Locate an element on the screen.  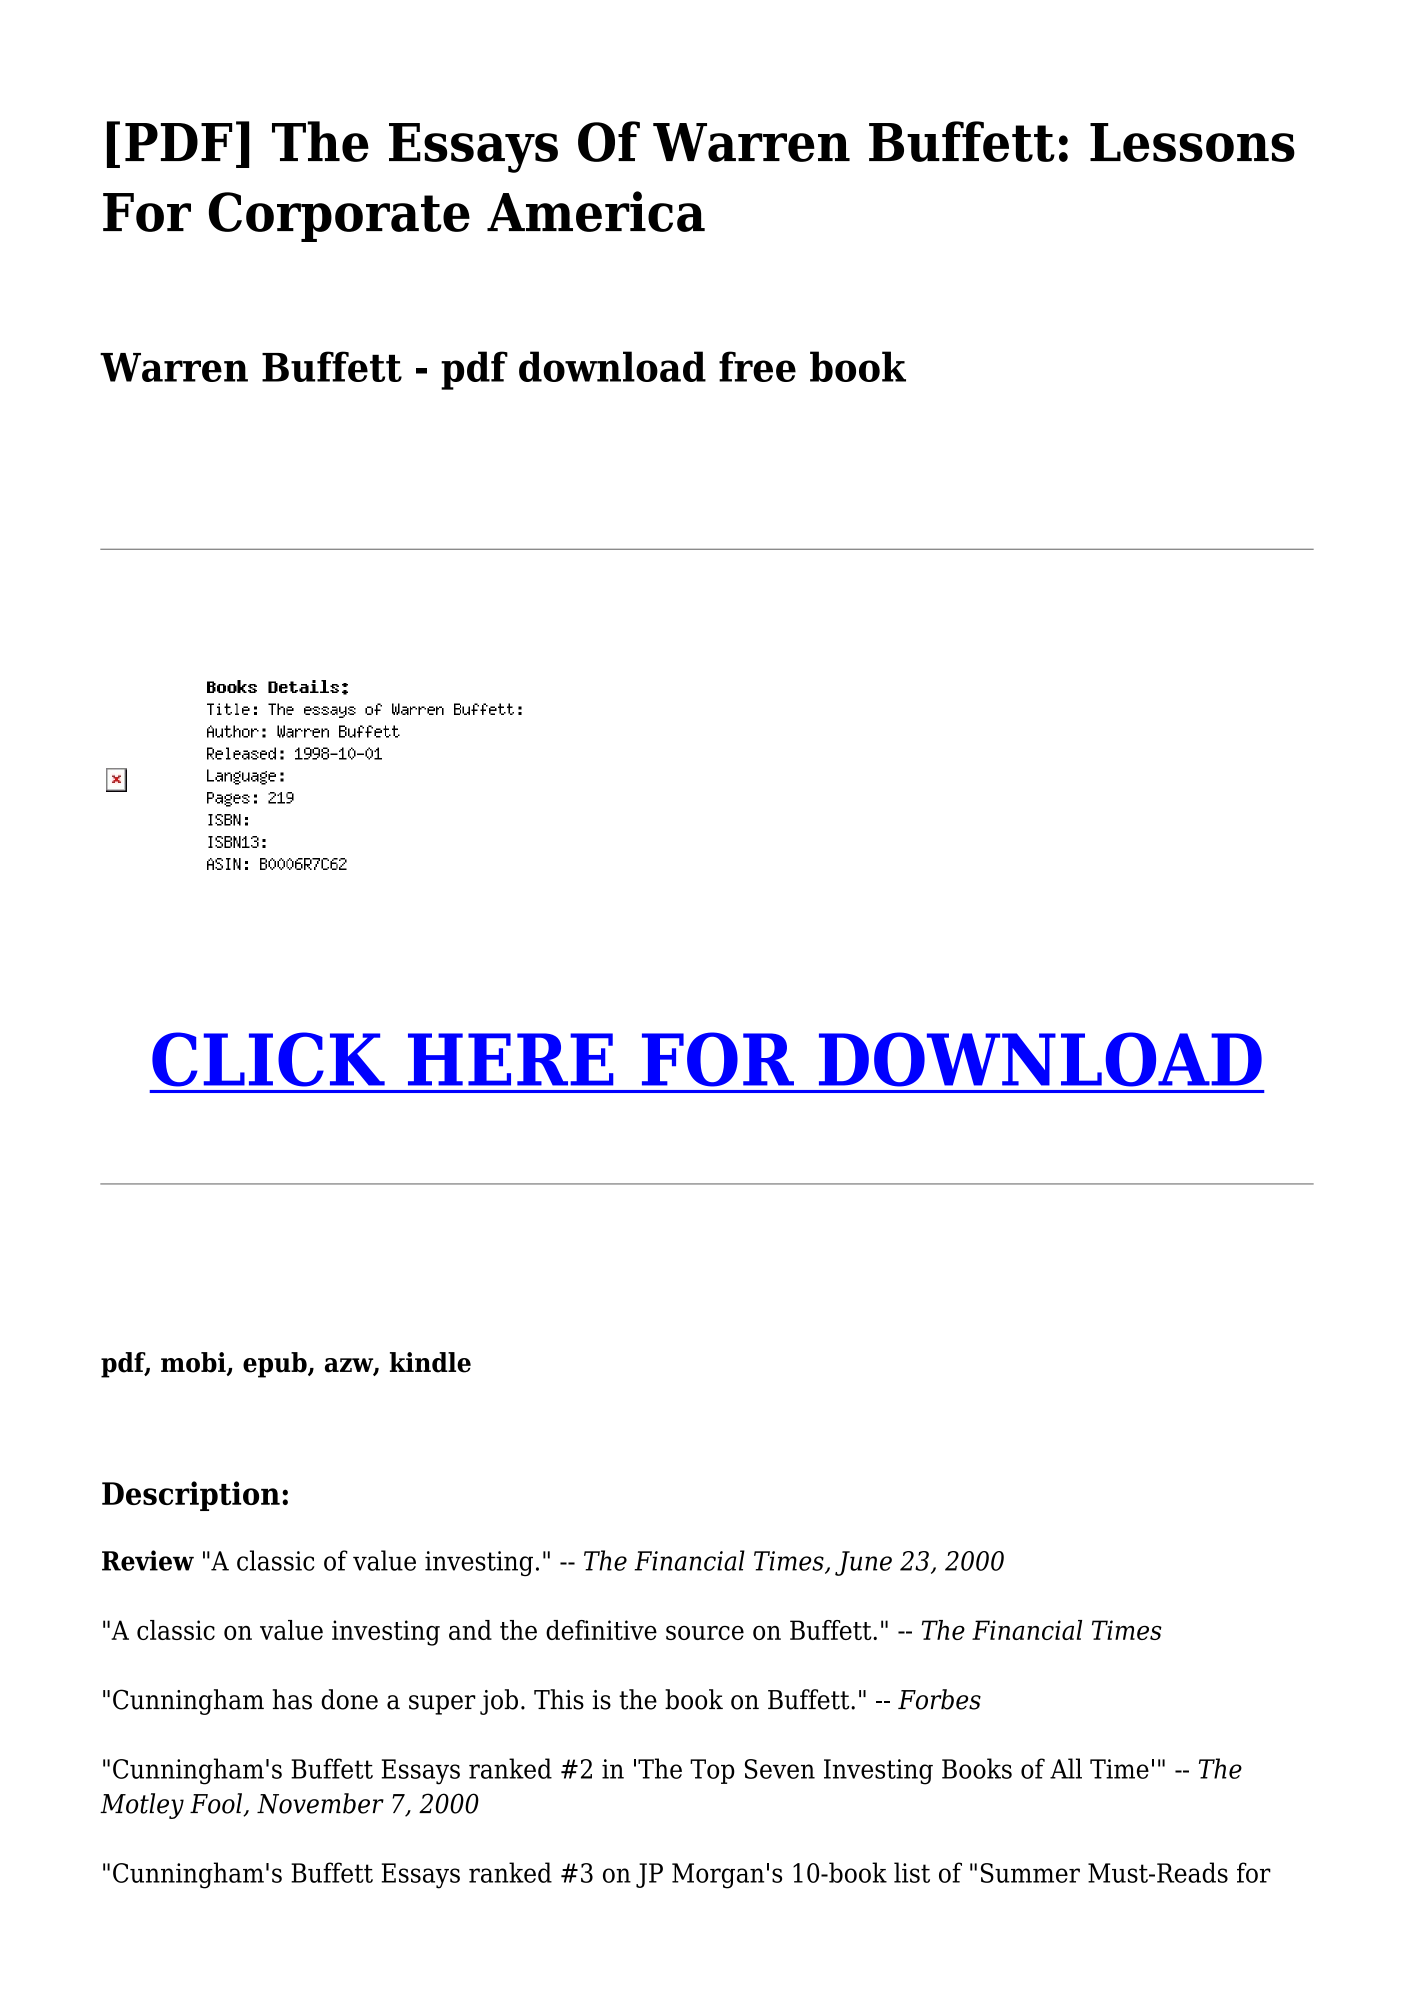
definitive is located at coordinates (601, 1630).
